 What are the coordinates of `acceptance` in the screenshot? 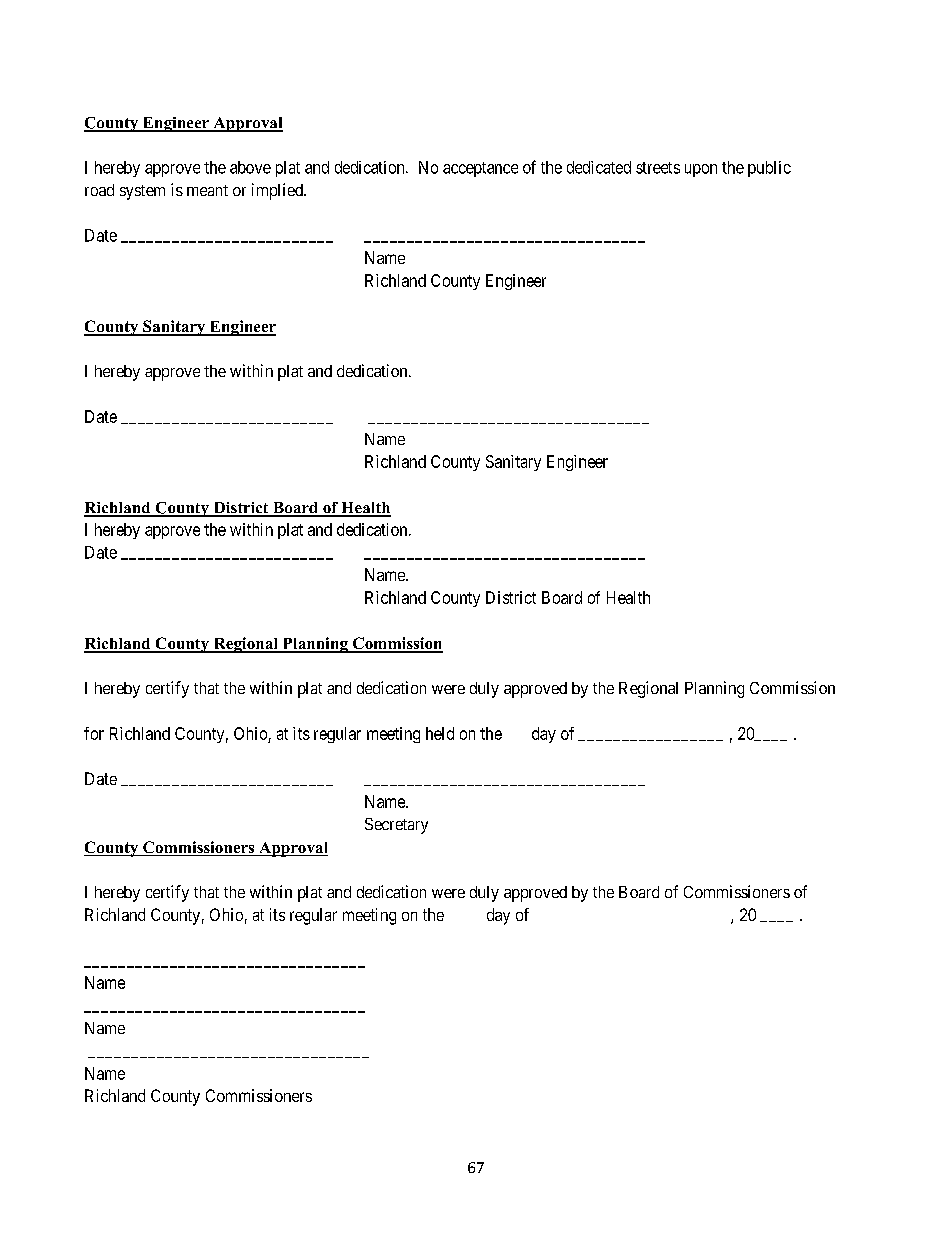 It's located at (480, 169).
